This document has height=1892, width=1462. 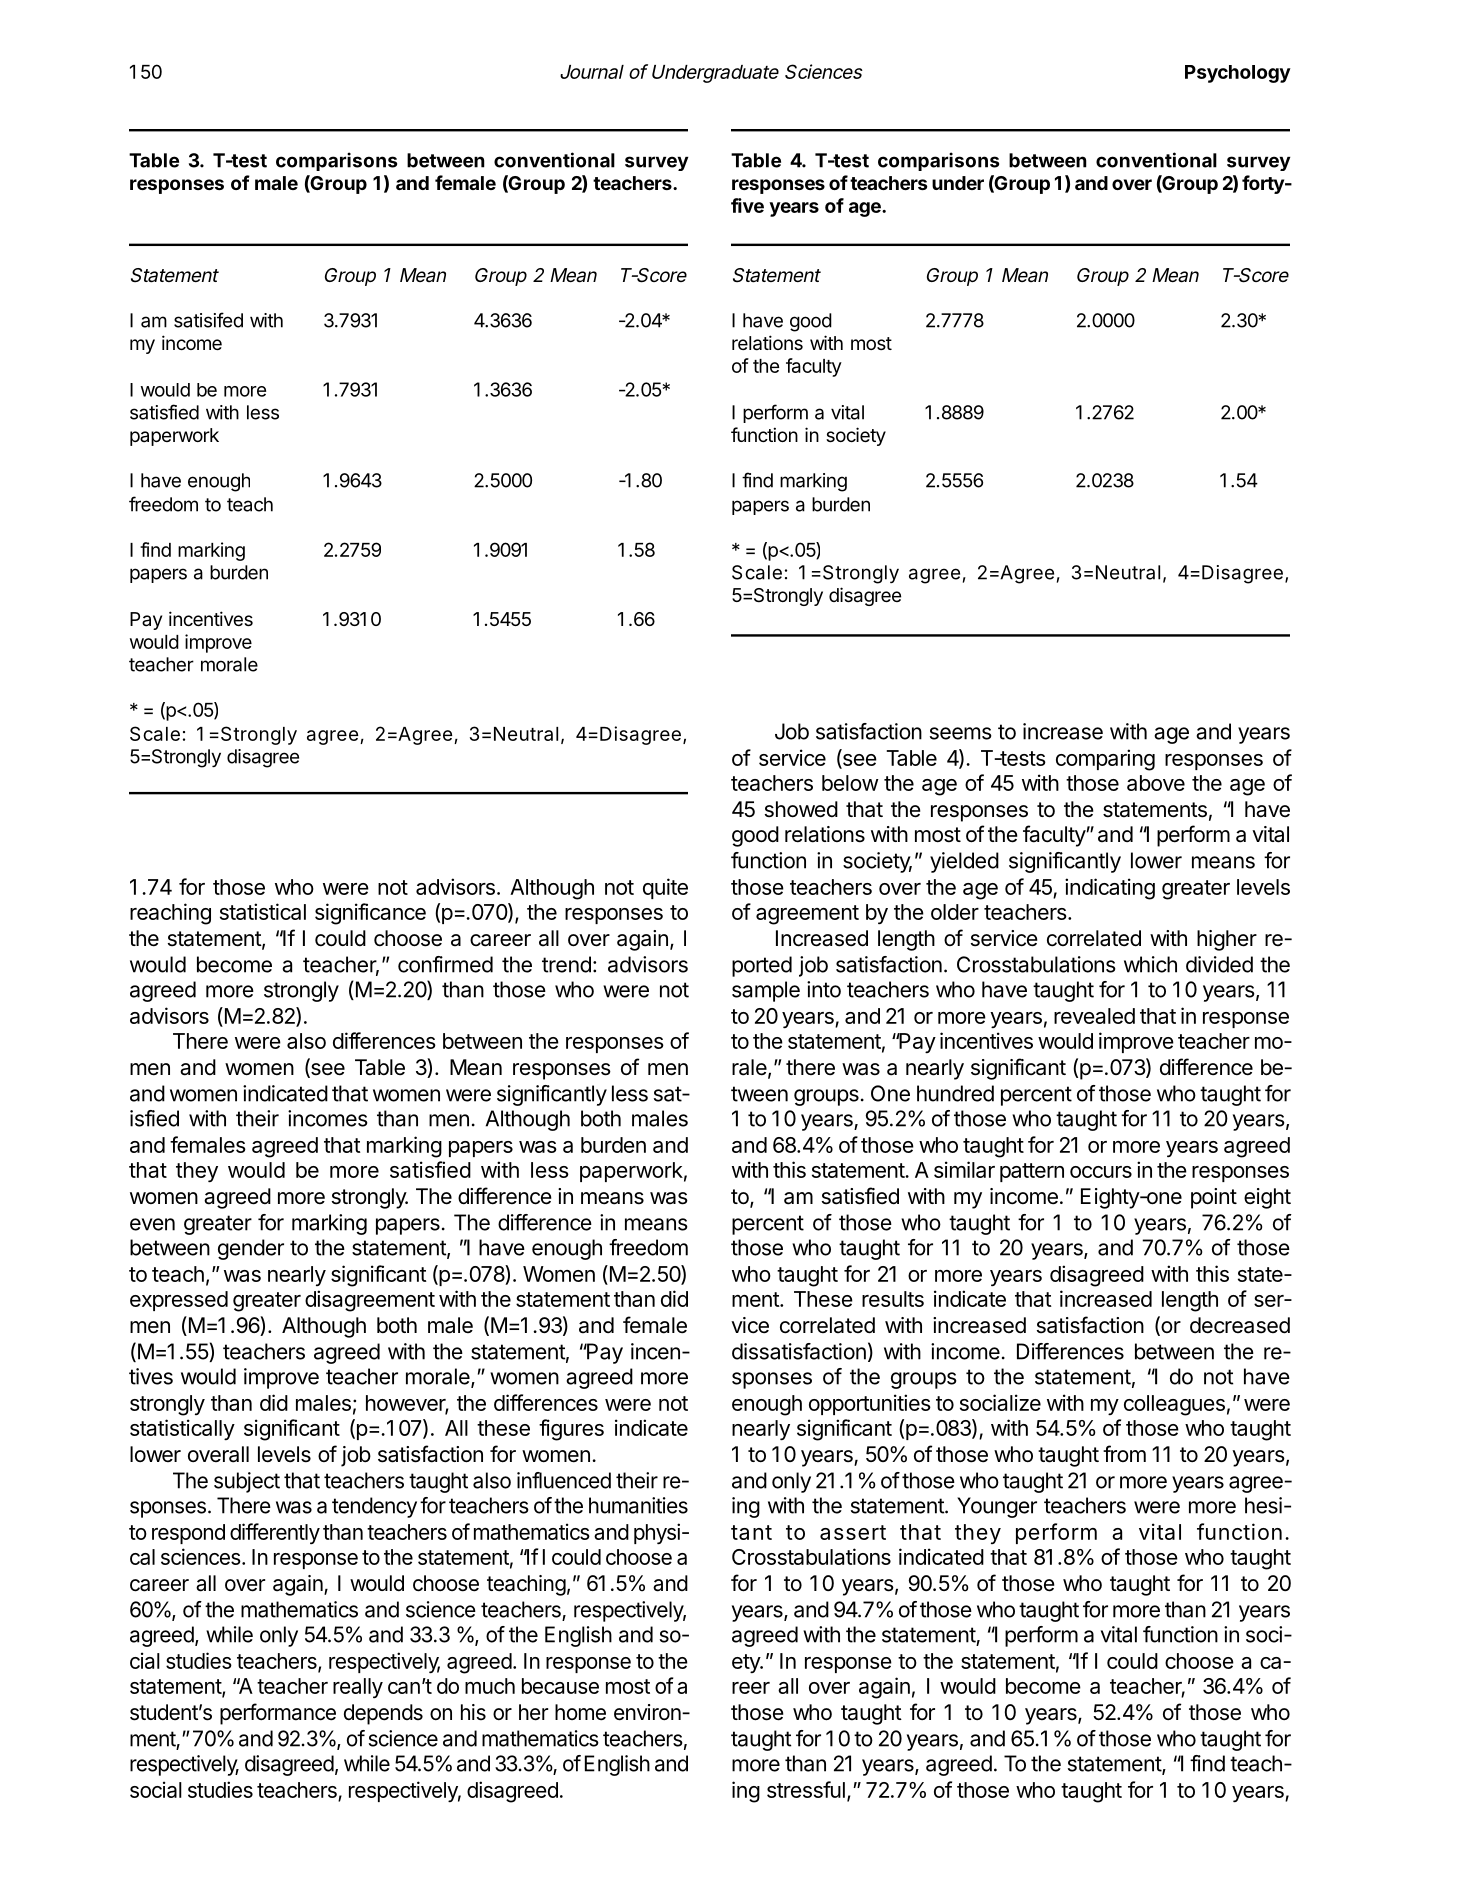 I want to click on really, so click(x=358, y=1688).
